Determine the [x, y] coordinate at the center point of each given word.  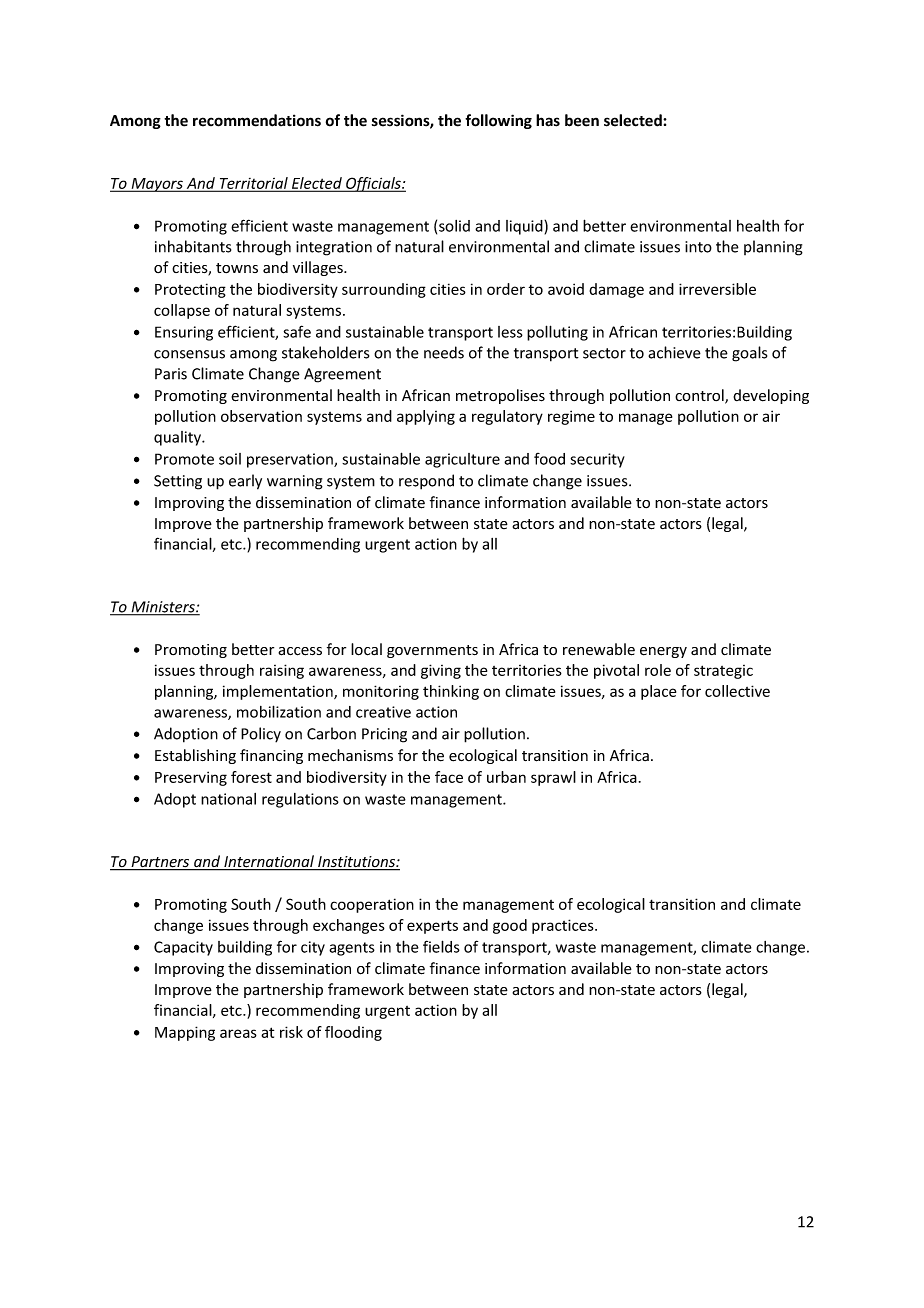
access [300, 651]
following [498, 121]
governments [432, 651]
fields [441, 946]
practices [564, 926]
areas [238, 1033]
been [582, 120]
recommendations [257, 120]
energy [663, 652]
